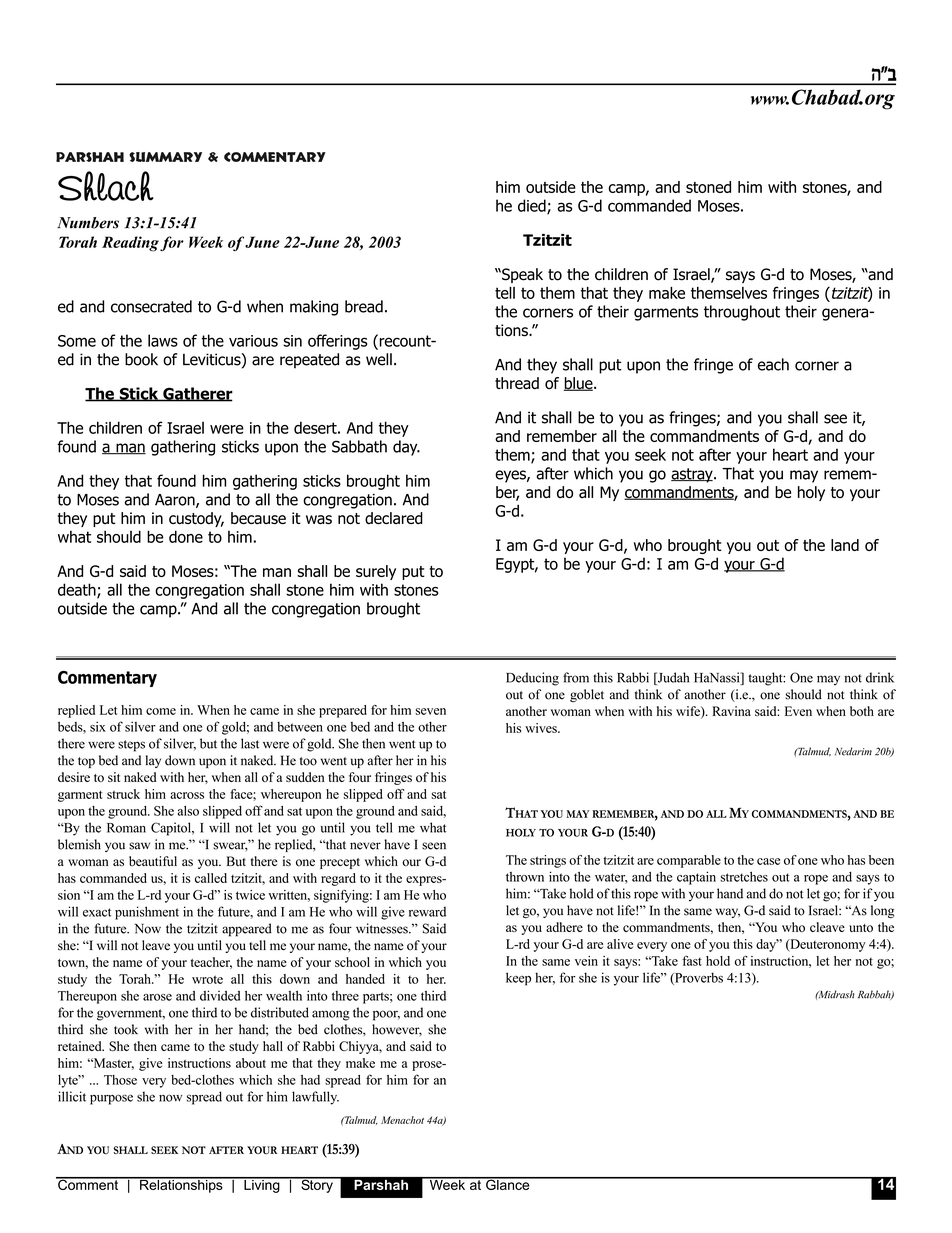 This screenshot has height=1233, width=952. What do you see at coordinates (186, 536) in the screenshot?
I see `done` at bounding box center [186, 536].
